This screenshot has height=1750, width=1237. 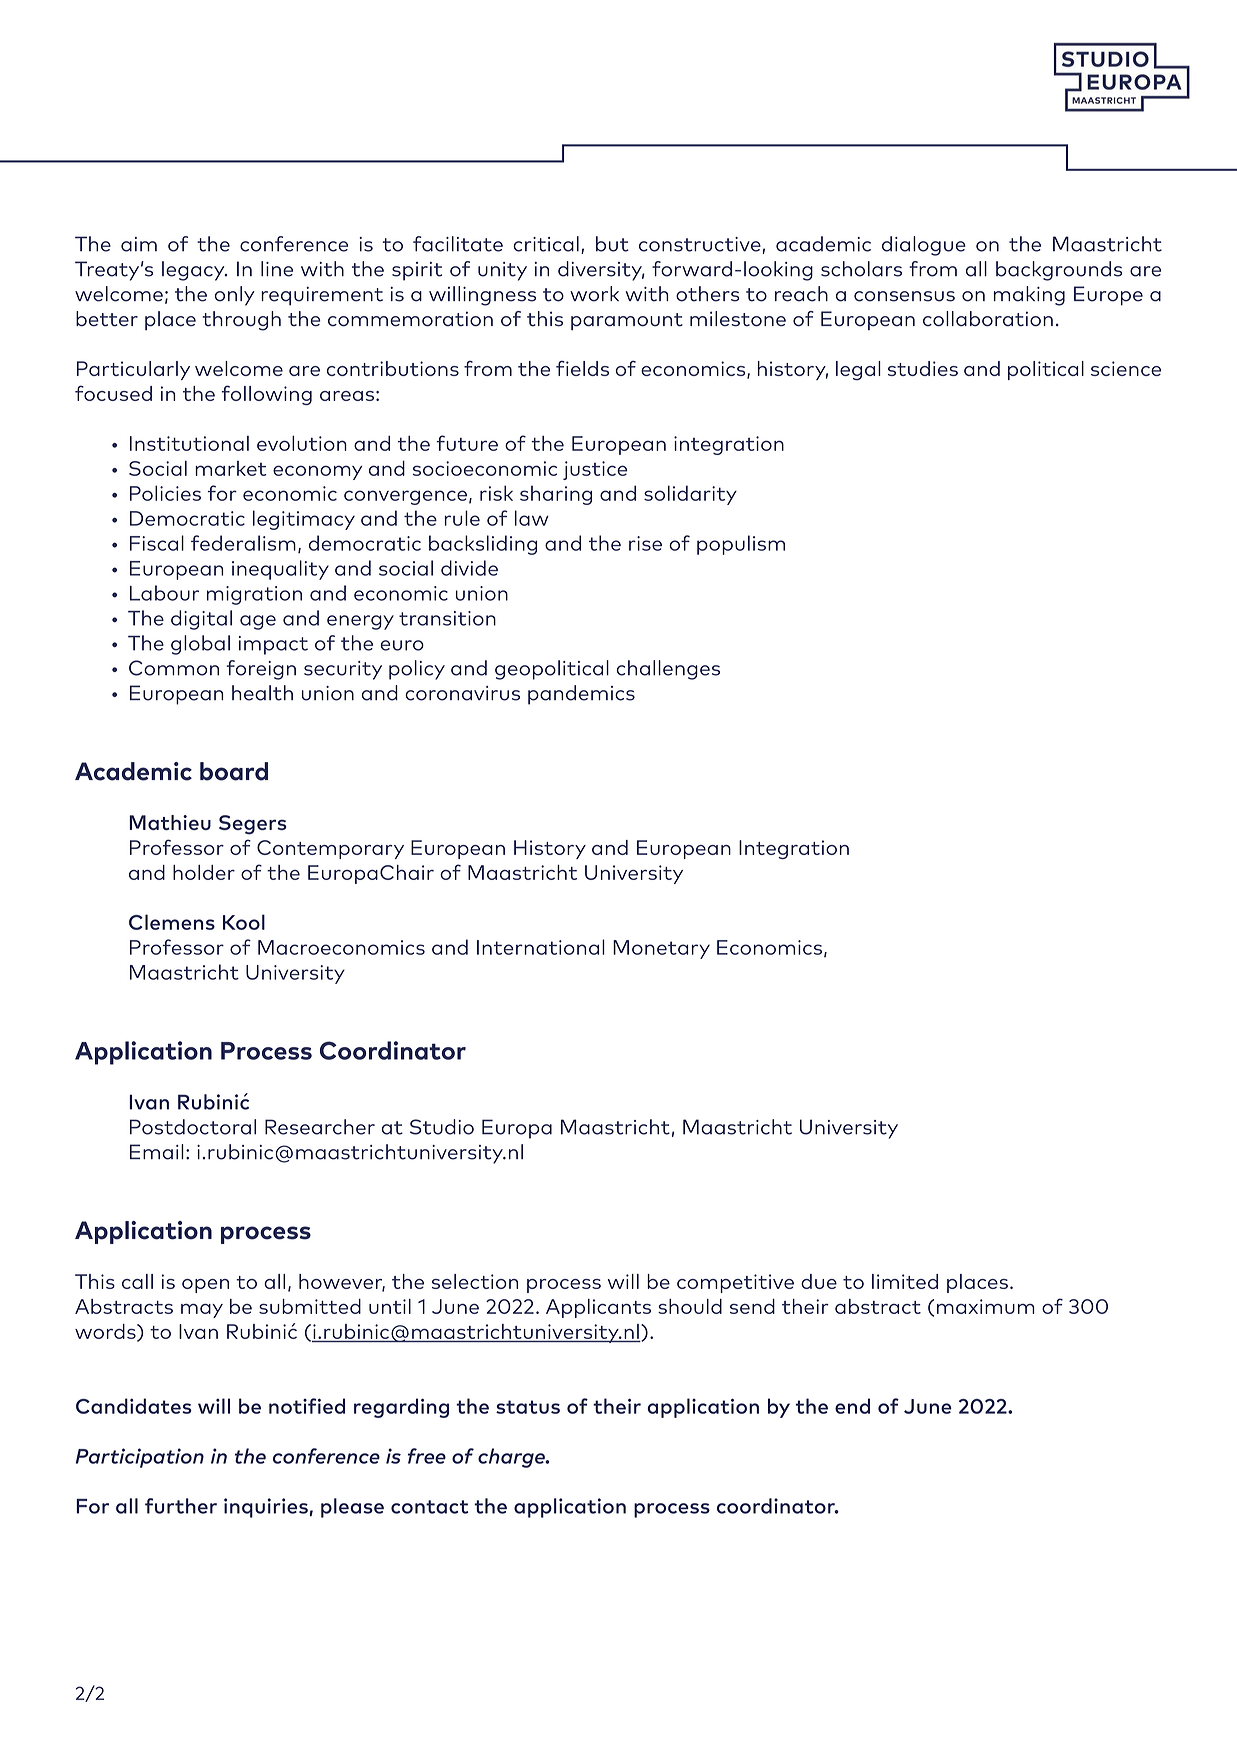 I want to click on Monetary, so click(x=661, y=949).
